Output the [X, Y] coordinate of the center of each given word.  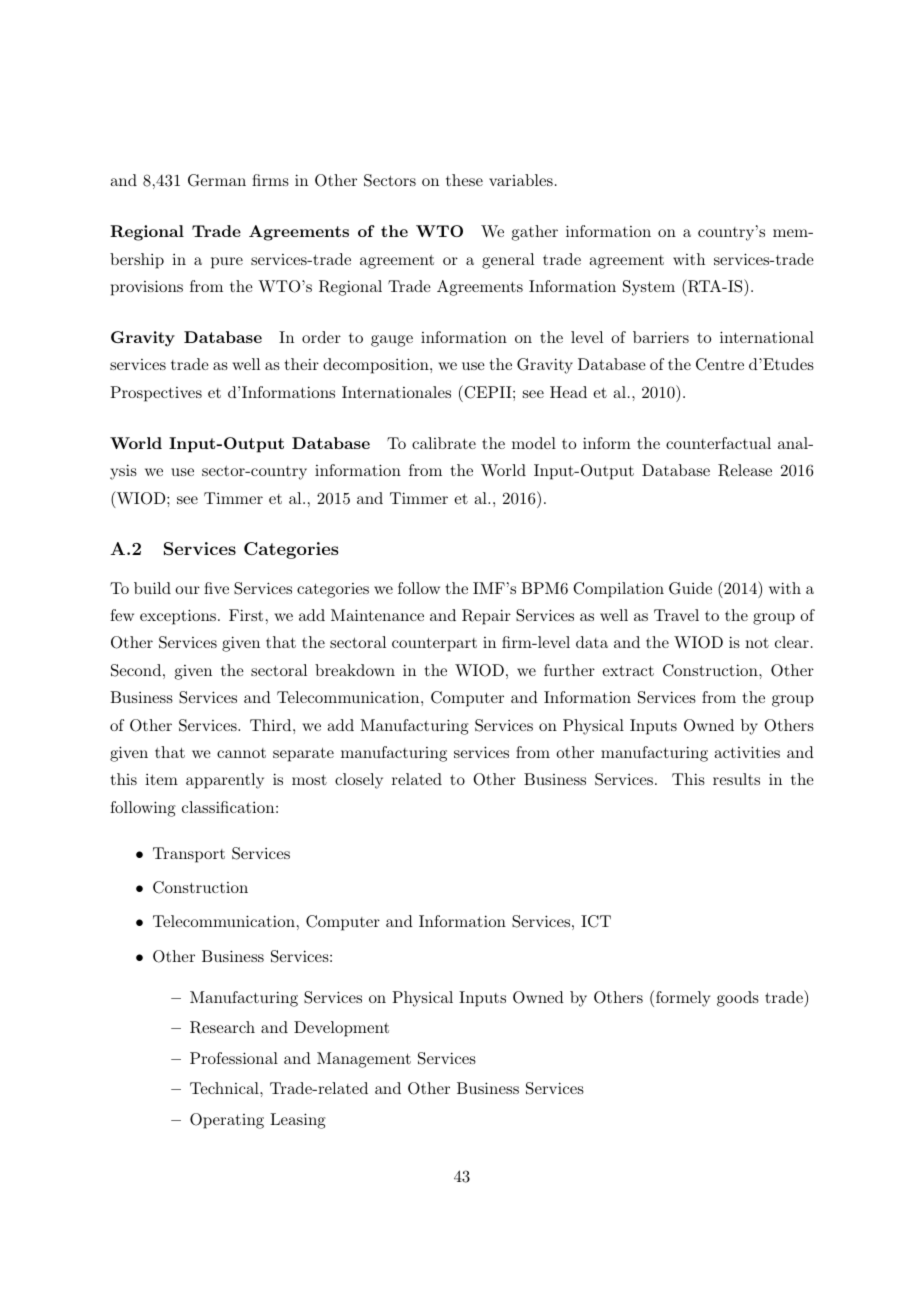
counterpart [434, 645]
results [736, 779]
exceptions [178, 617]
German [217, 180]
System [649, 288]
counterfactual [718, 443]
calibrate [444, 443]
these [464, 180]
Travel [676, 615]
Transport [189, 855]
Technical [225, 1088]
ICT [596, 921]
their [302, 364]
